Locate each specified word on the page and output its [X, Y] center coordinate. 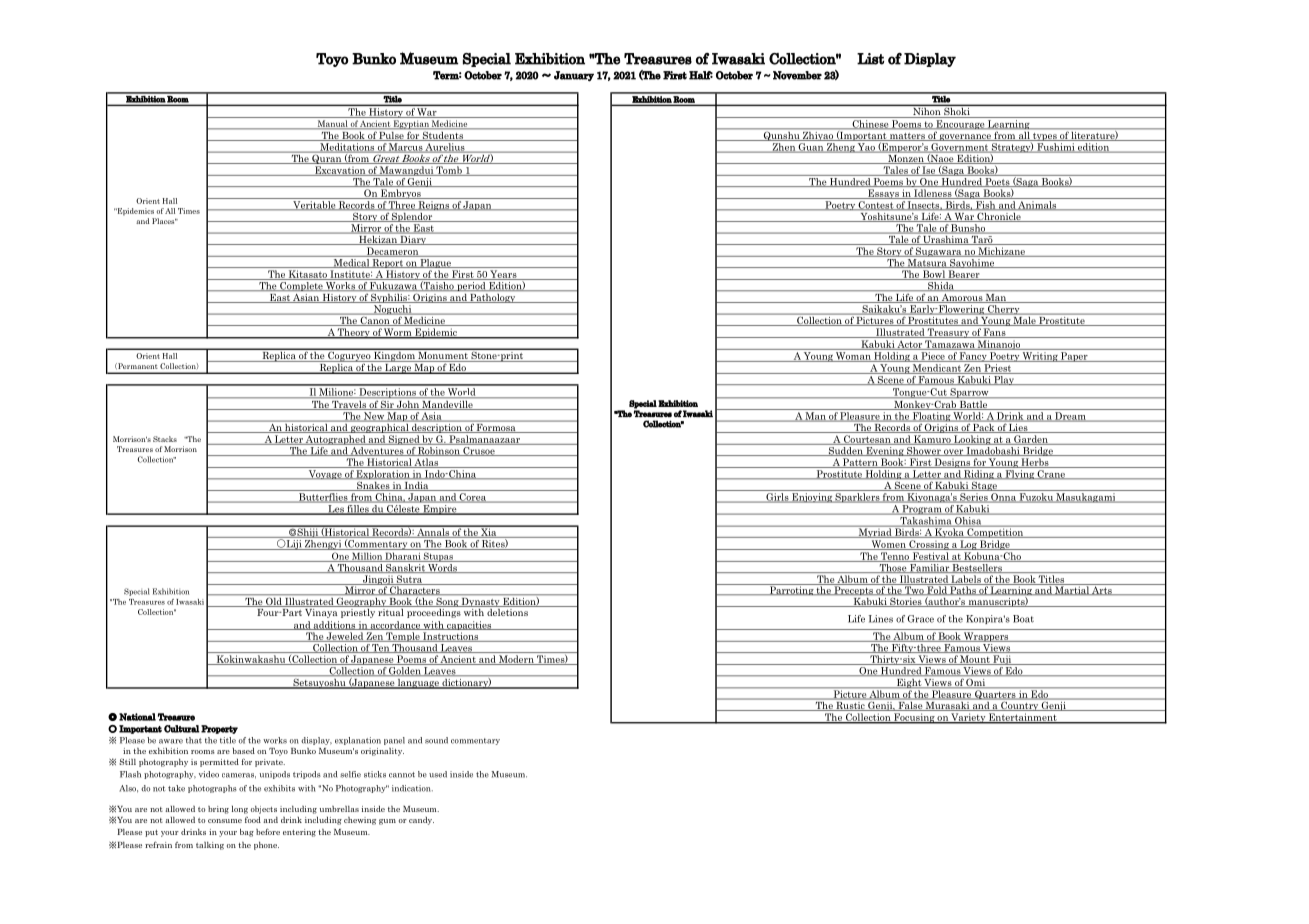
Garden [1031, 440]
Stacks [165, 439]
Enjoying [812, 498]
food [253, 819]
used [438, 774]
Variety [968, 718]
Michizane [1001, 252]
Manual [332, 124]
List [870, 59]
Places [164, 221]
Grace [920, 619]
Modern [516, 660]
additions [334, 625]
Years [503, 275]
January [574, 76]
